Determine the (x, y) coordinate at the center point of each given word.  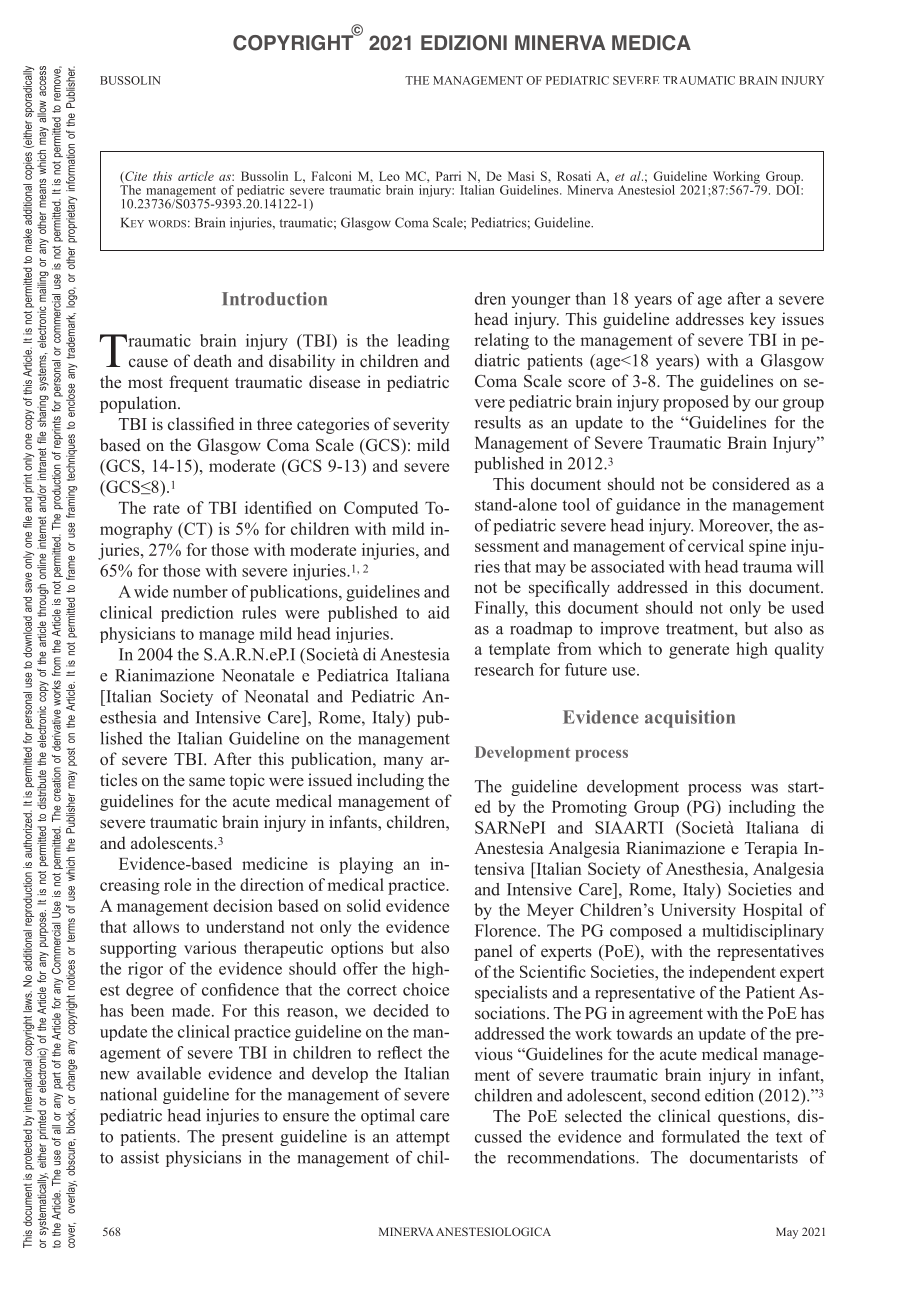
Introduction (274, 299)
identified (278, 507)
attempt (423, 1139)
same (207, 781)
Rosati (574, 176)
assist (140, 1157)
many (403, 762)
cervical (716, 545)
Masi (521, 176)
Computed (381, 509)
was (764, 788)
